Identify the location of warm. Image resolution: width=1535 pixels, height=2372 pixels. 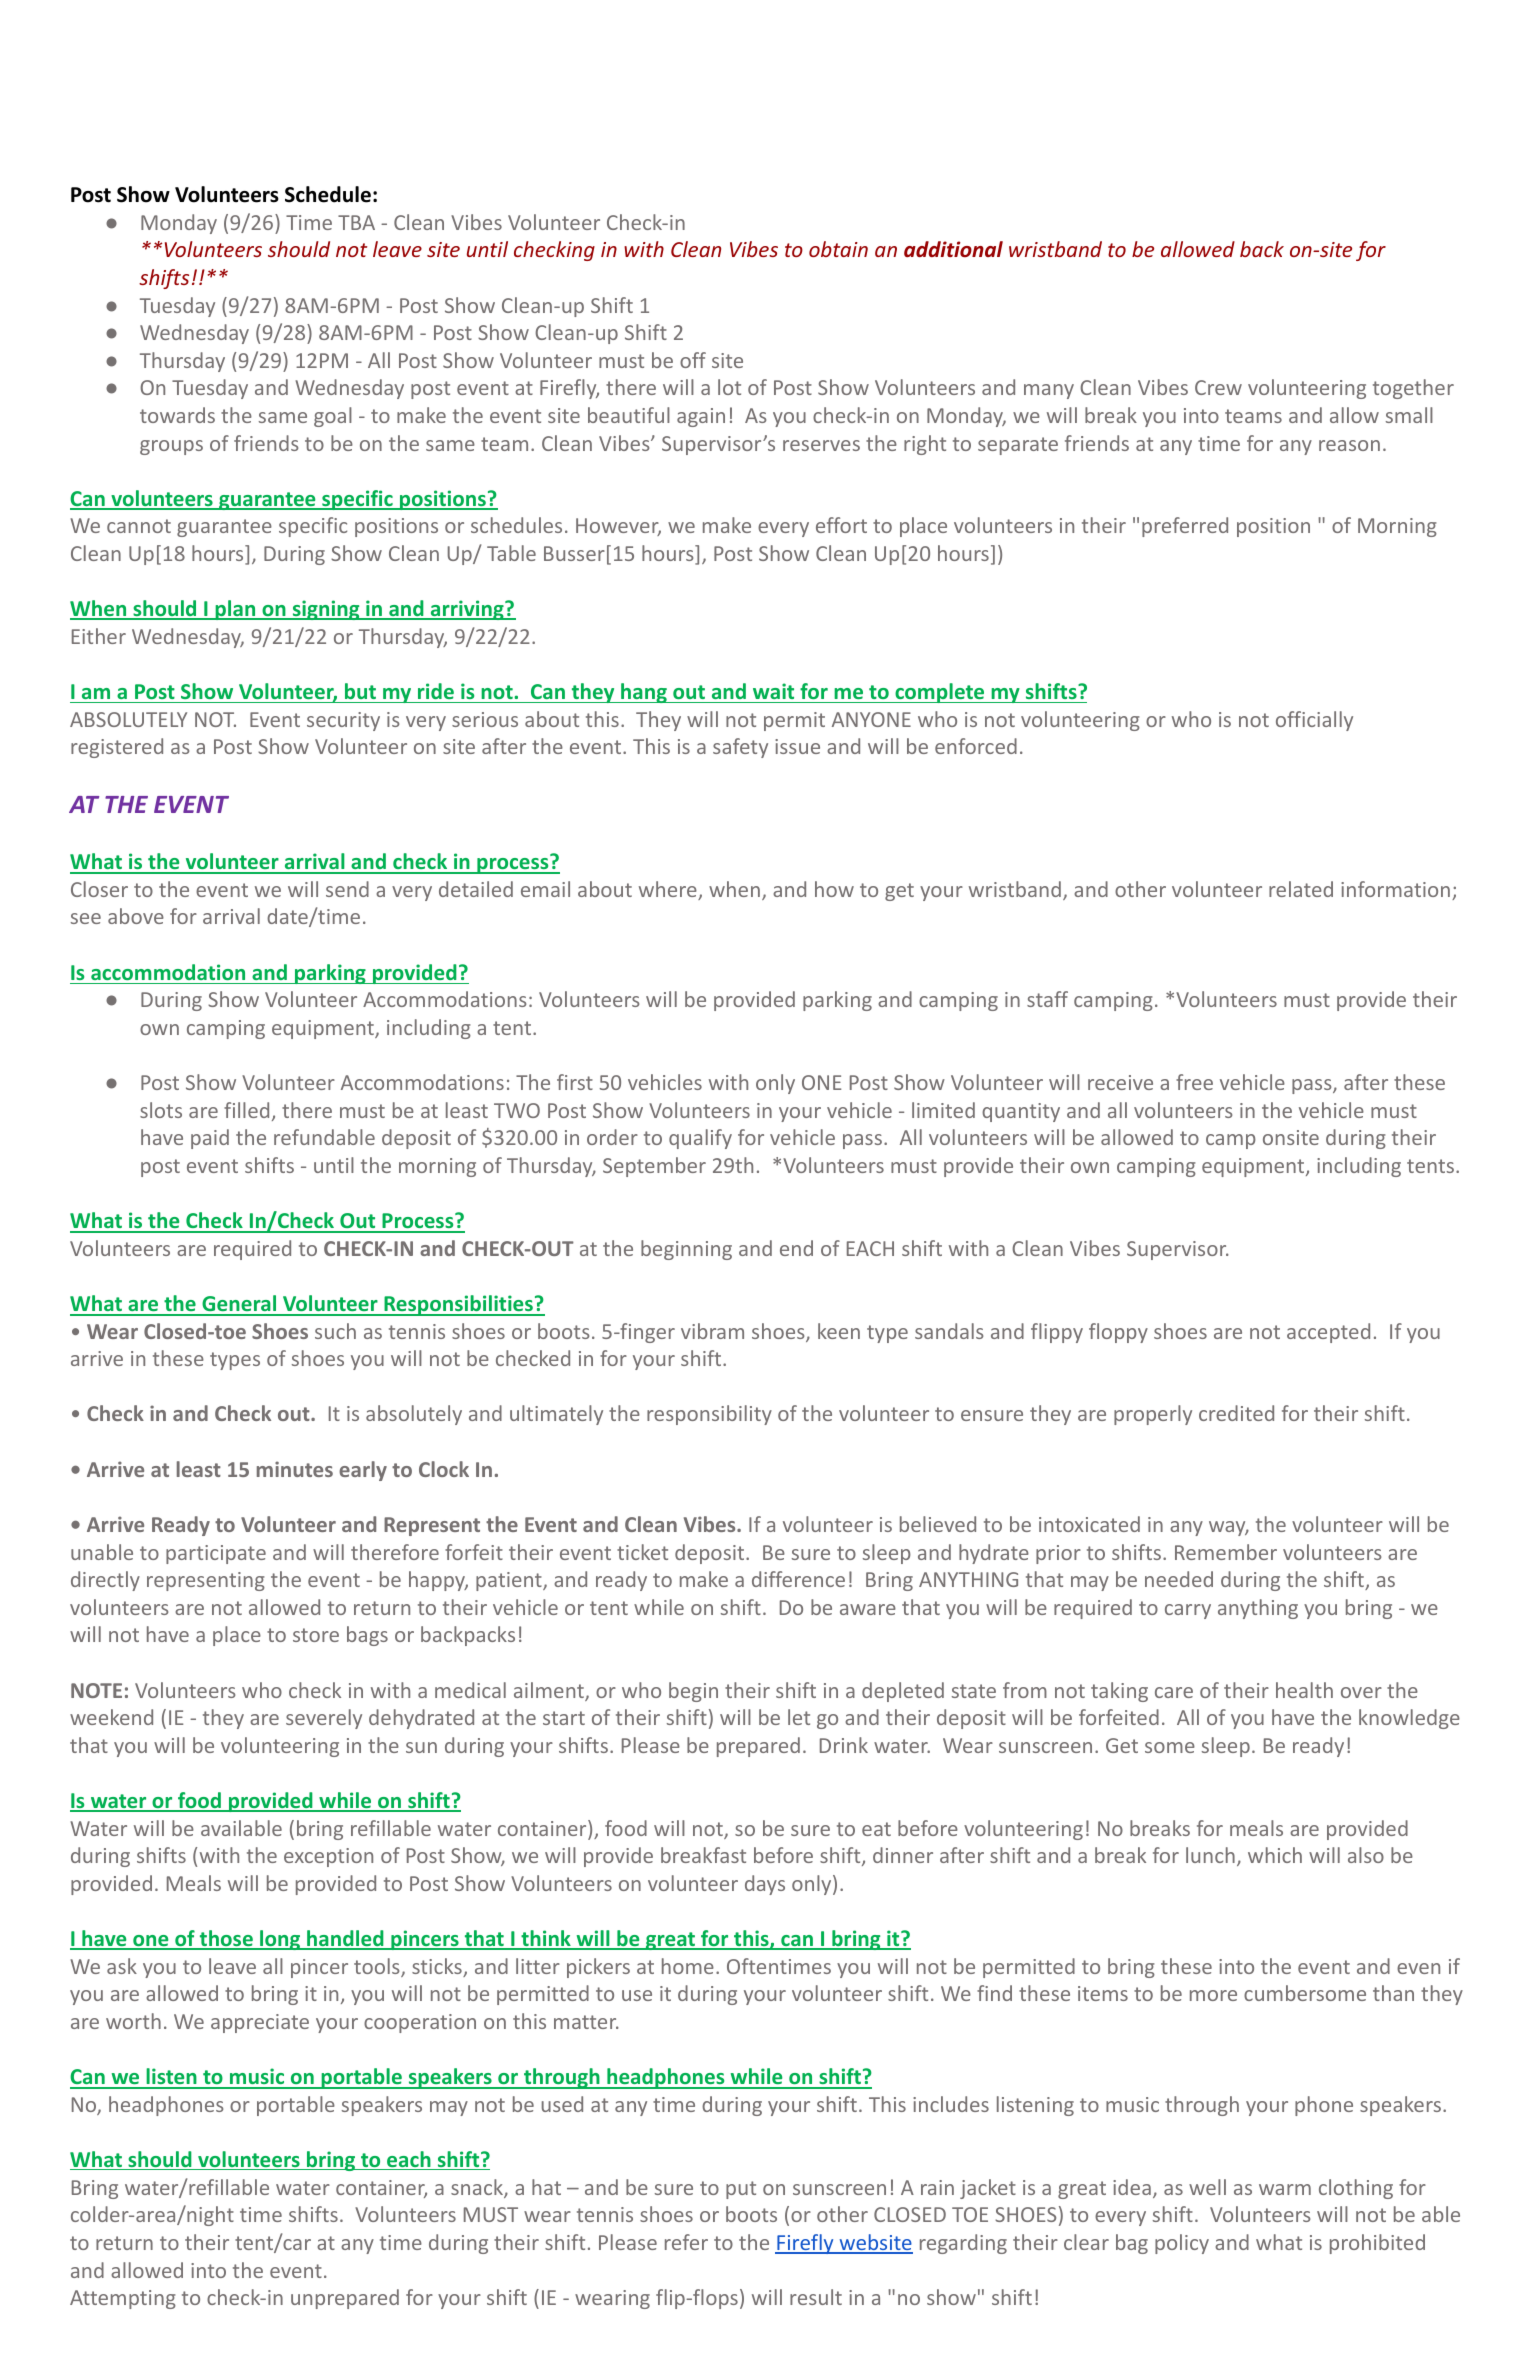
(1285, 2189).
